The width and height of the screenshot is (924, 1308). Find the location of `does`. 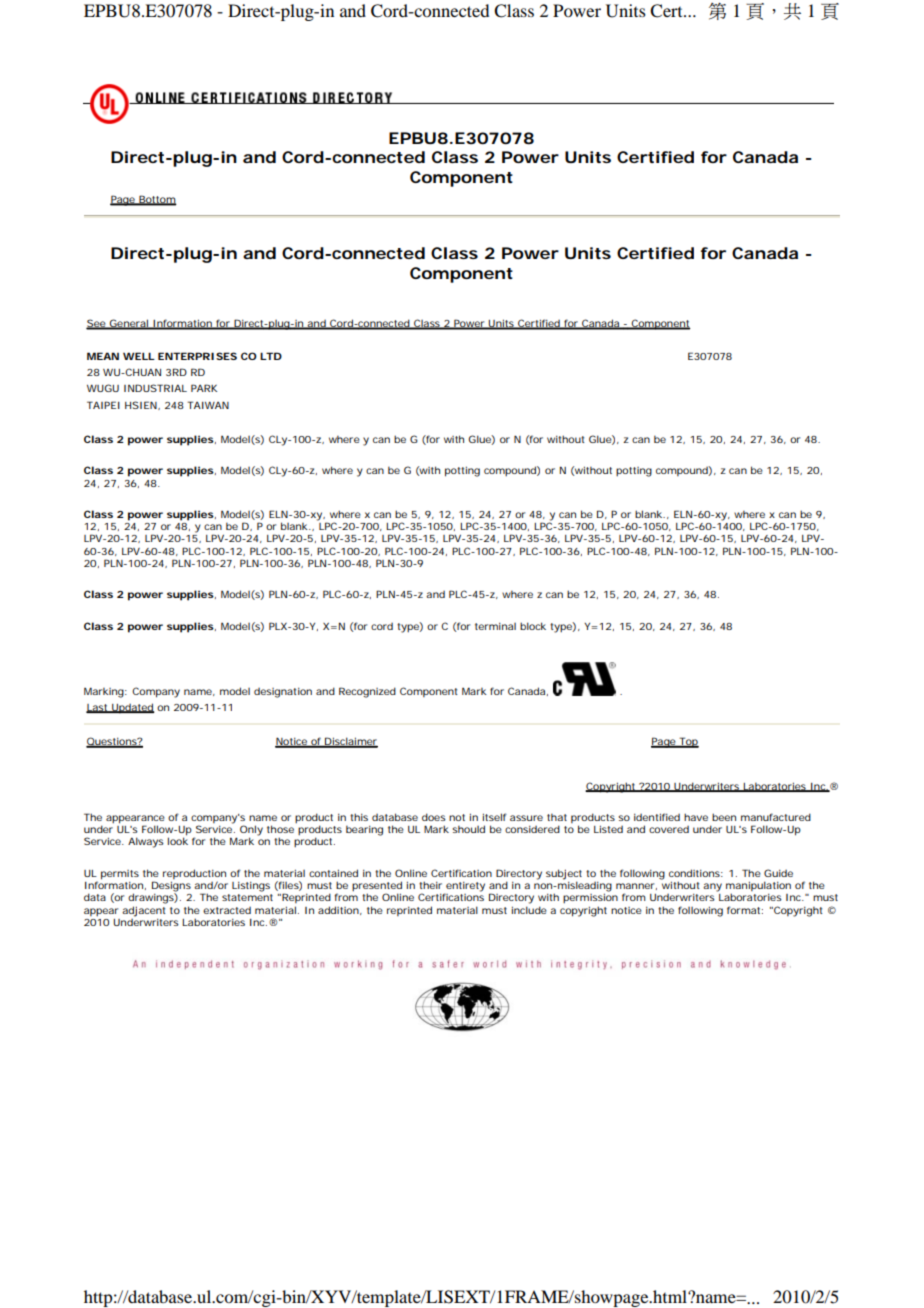

does is located at coordinates (434, 817).
